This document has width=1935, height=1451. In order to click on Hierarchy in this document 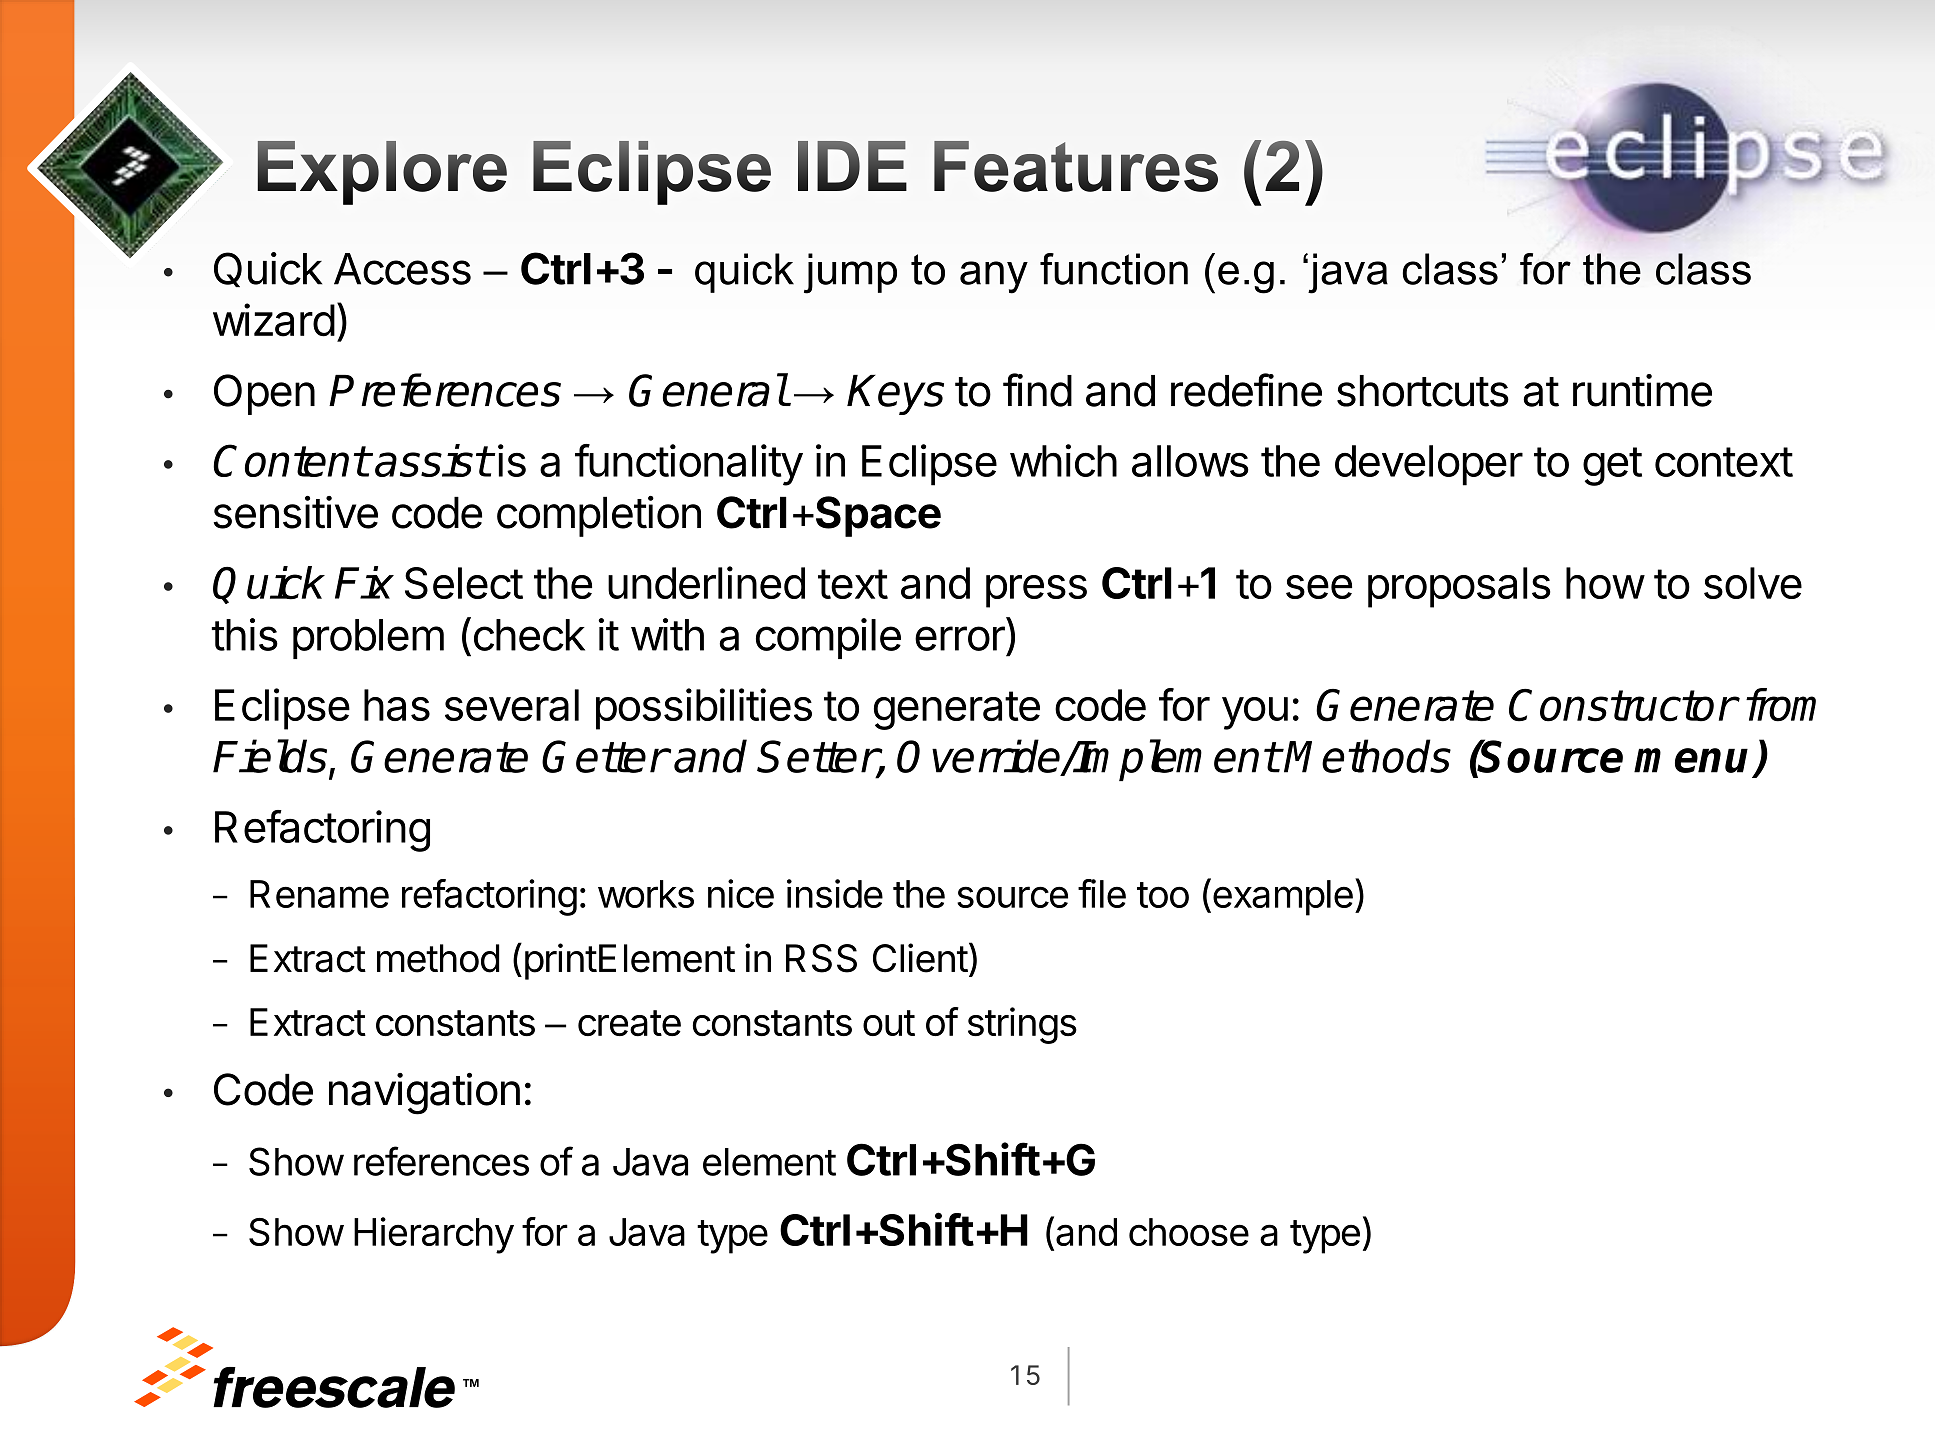, I will do `click(434, 1235)`.
